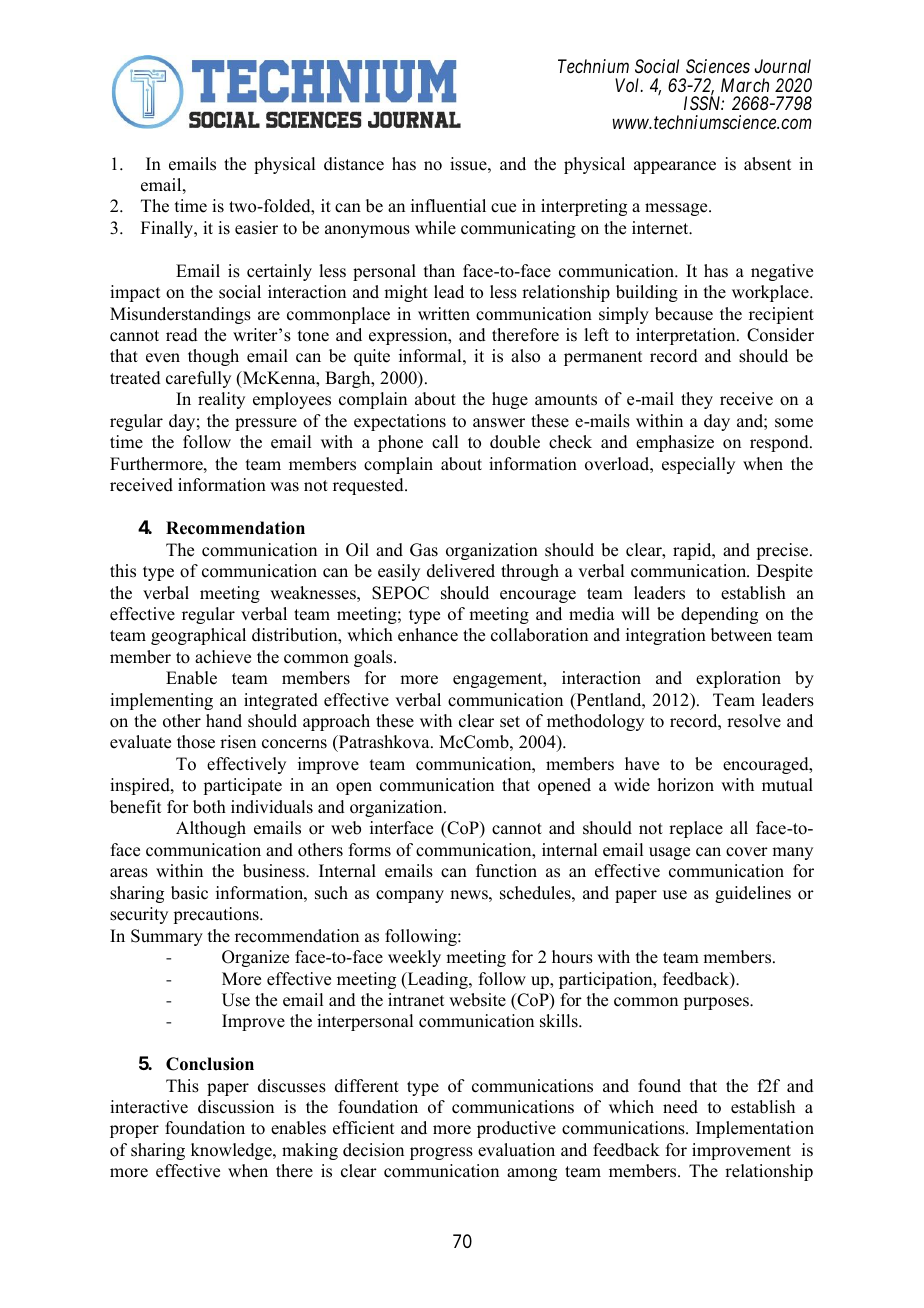 The height and width of the screenshot is (1308, 924). I want to click on guidelines, so click(753, 894).
